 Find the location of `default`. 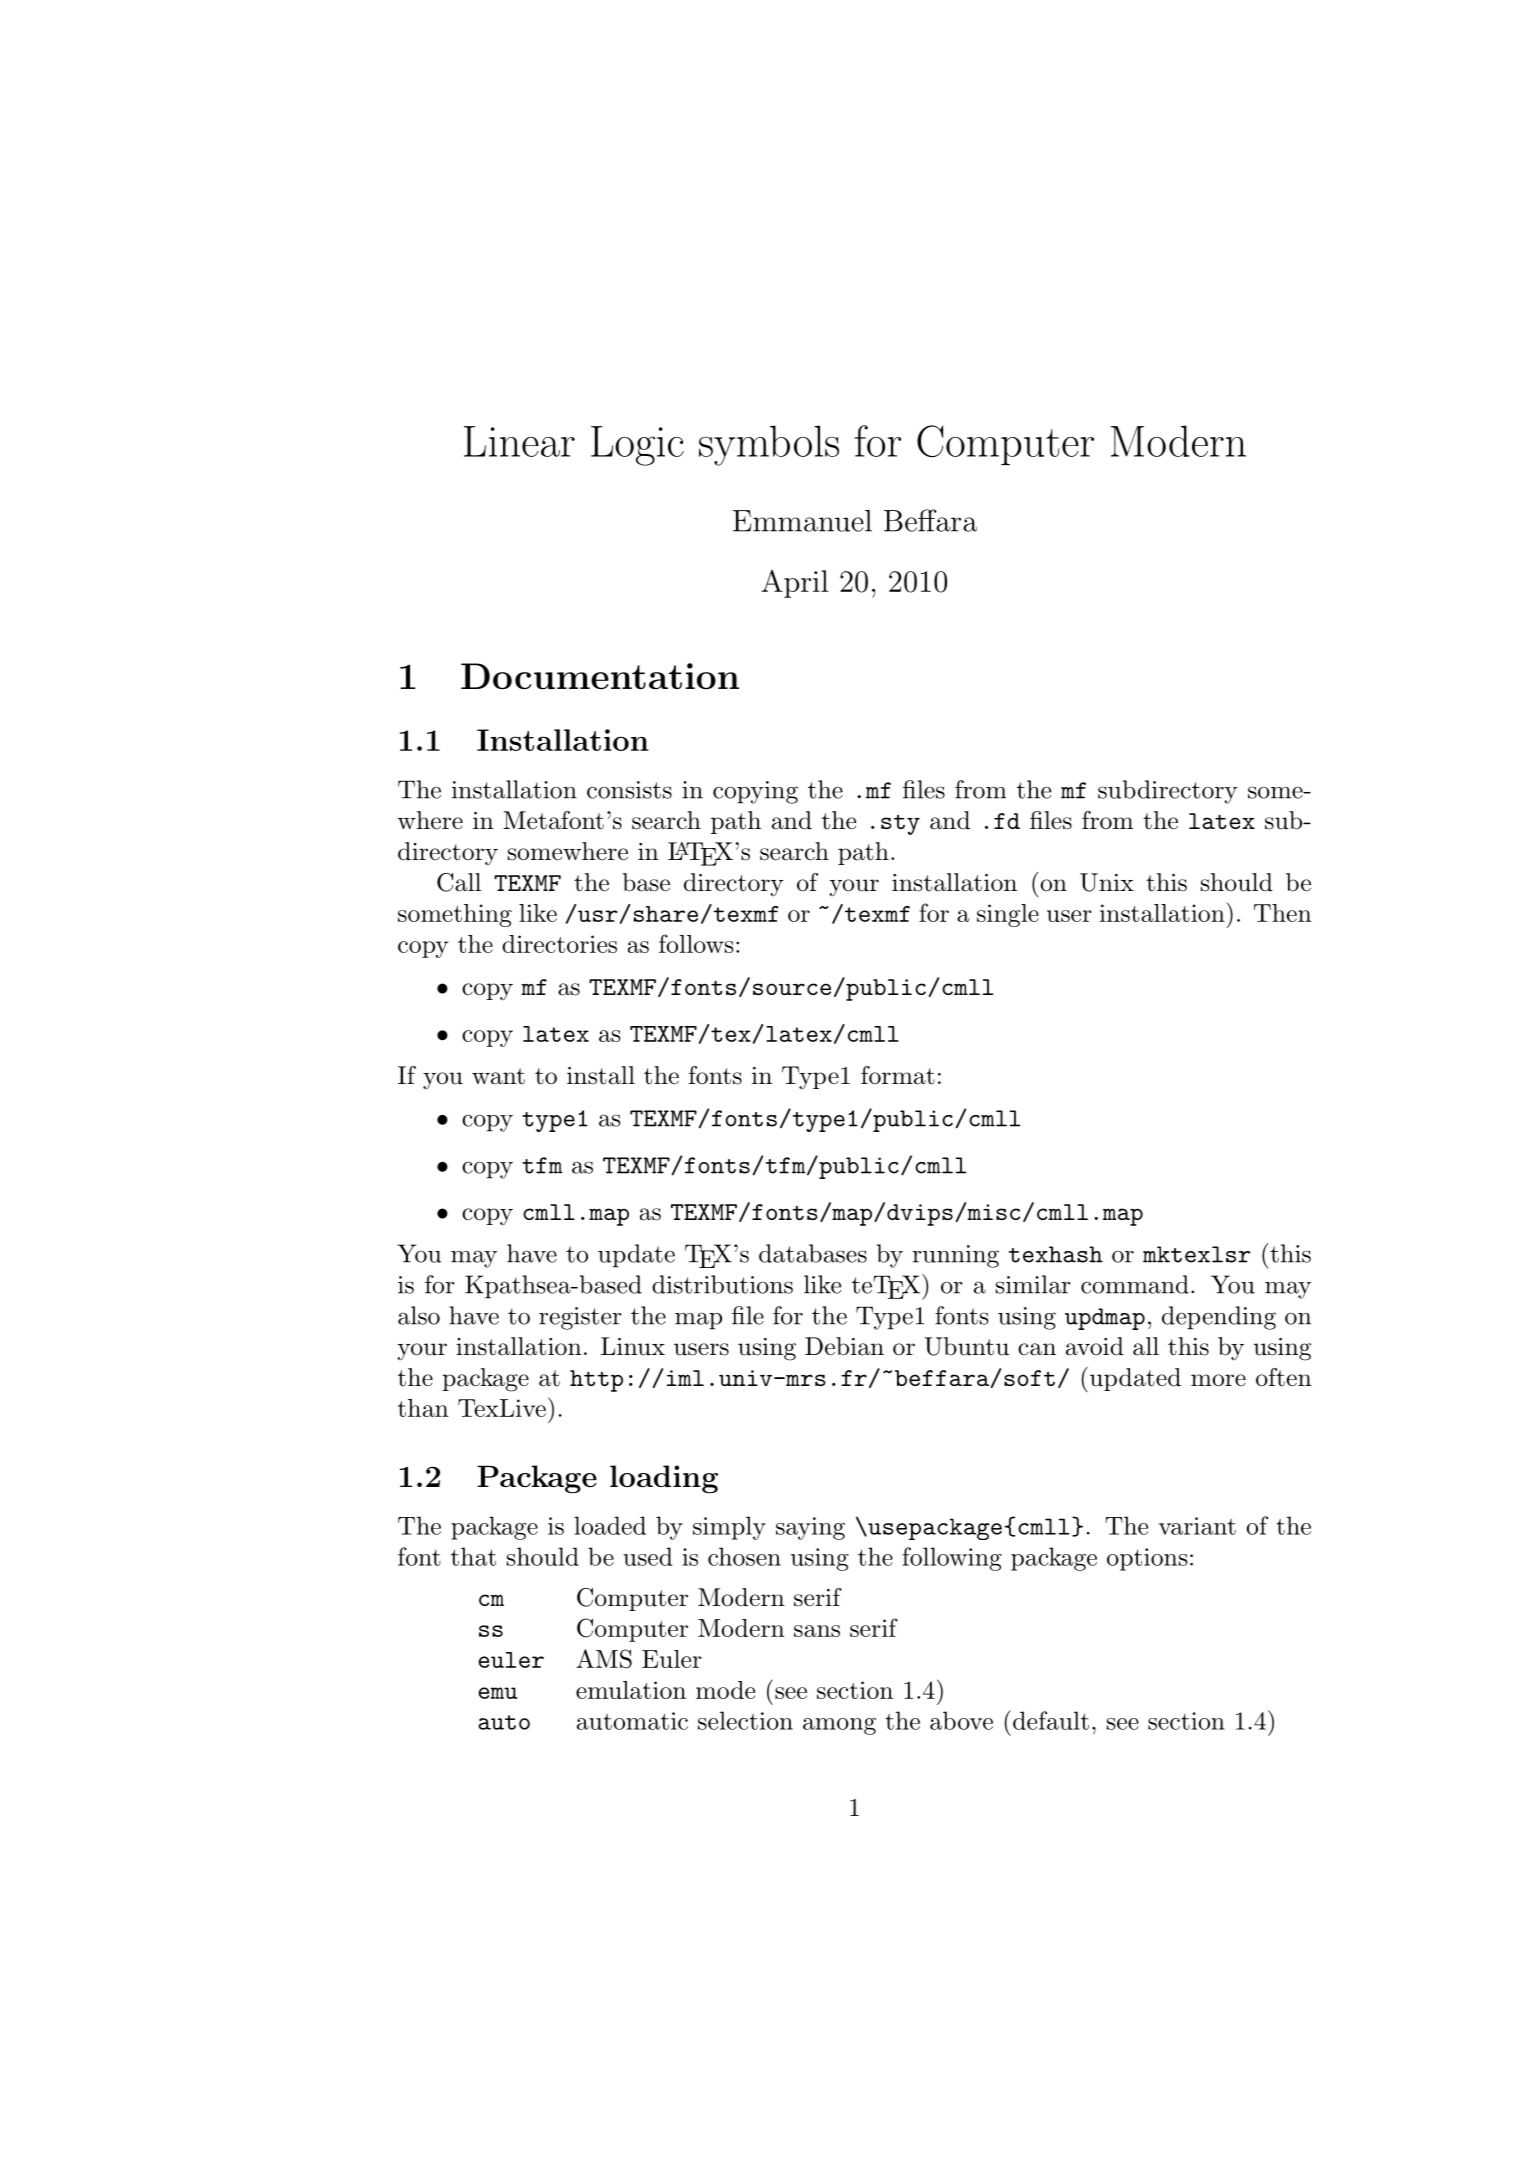

default is located at coordinates (1049, 1720).
